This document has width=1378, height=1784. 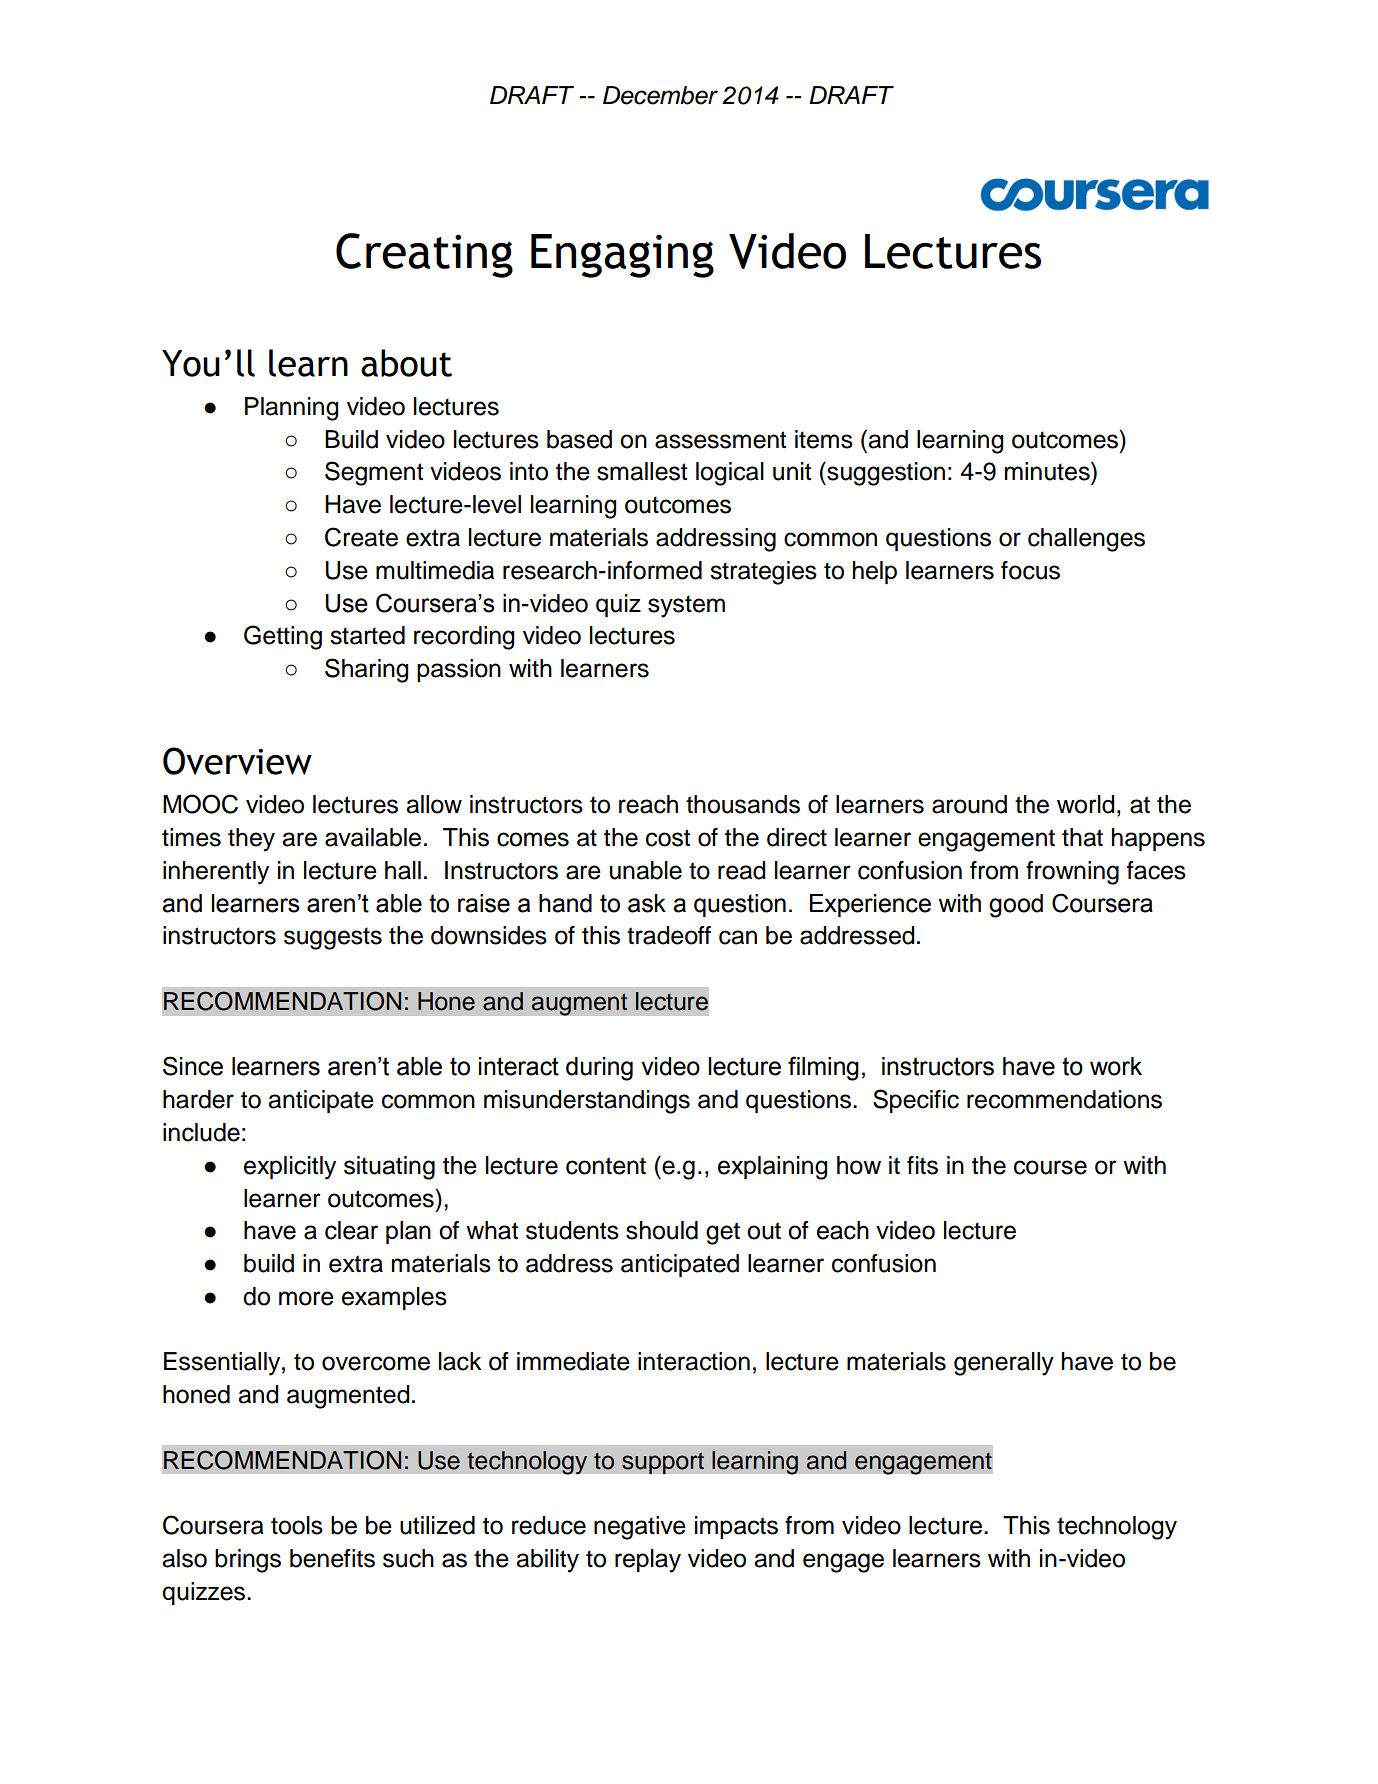 I want to click on negative, so click(x=640, y=1528).
